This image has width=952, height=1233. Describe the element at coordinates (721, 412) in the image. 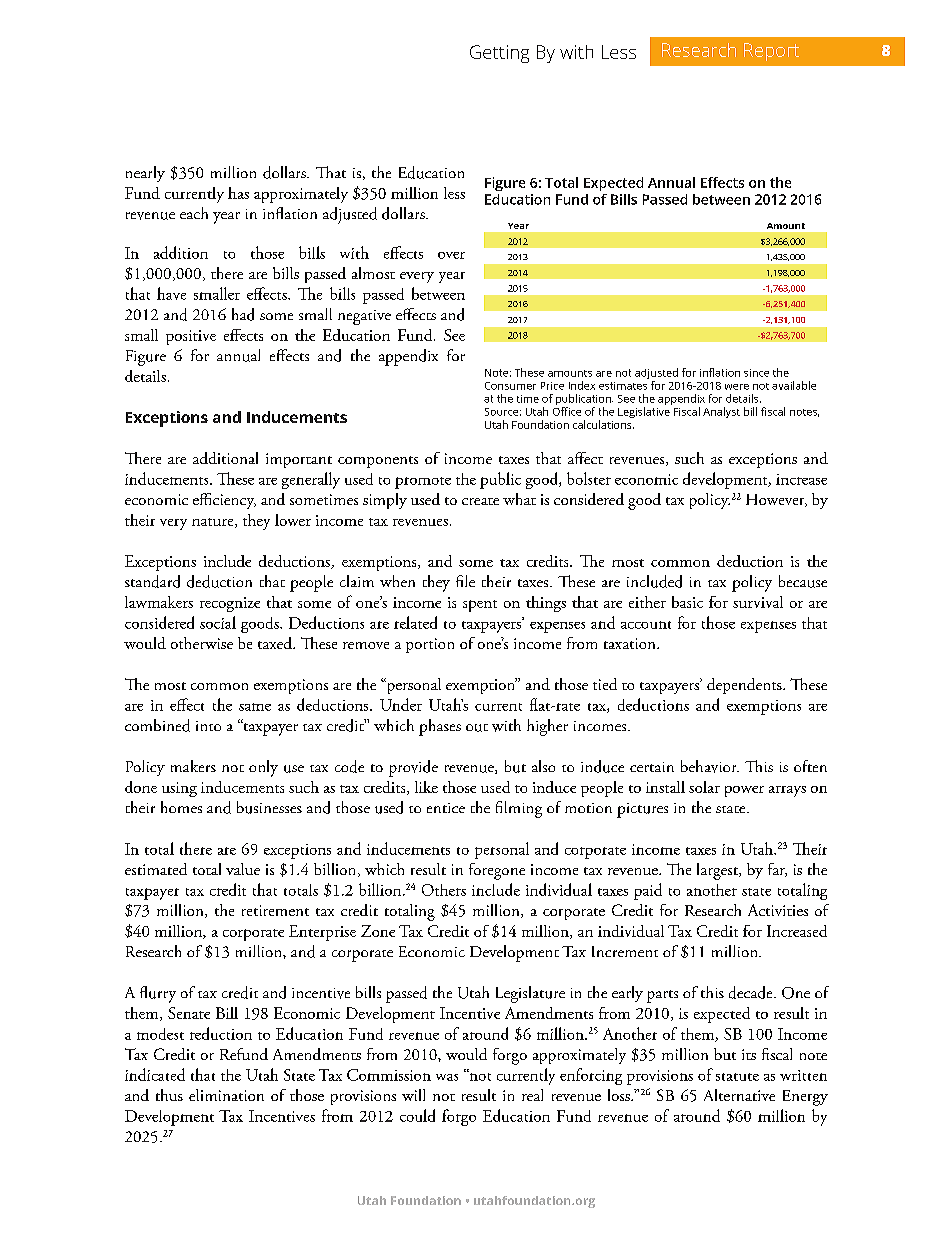

I see `Analyst` at that location.
